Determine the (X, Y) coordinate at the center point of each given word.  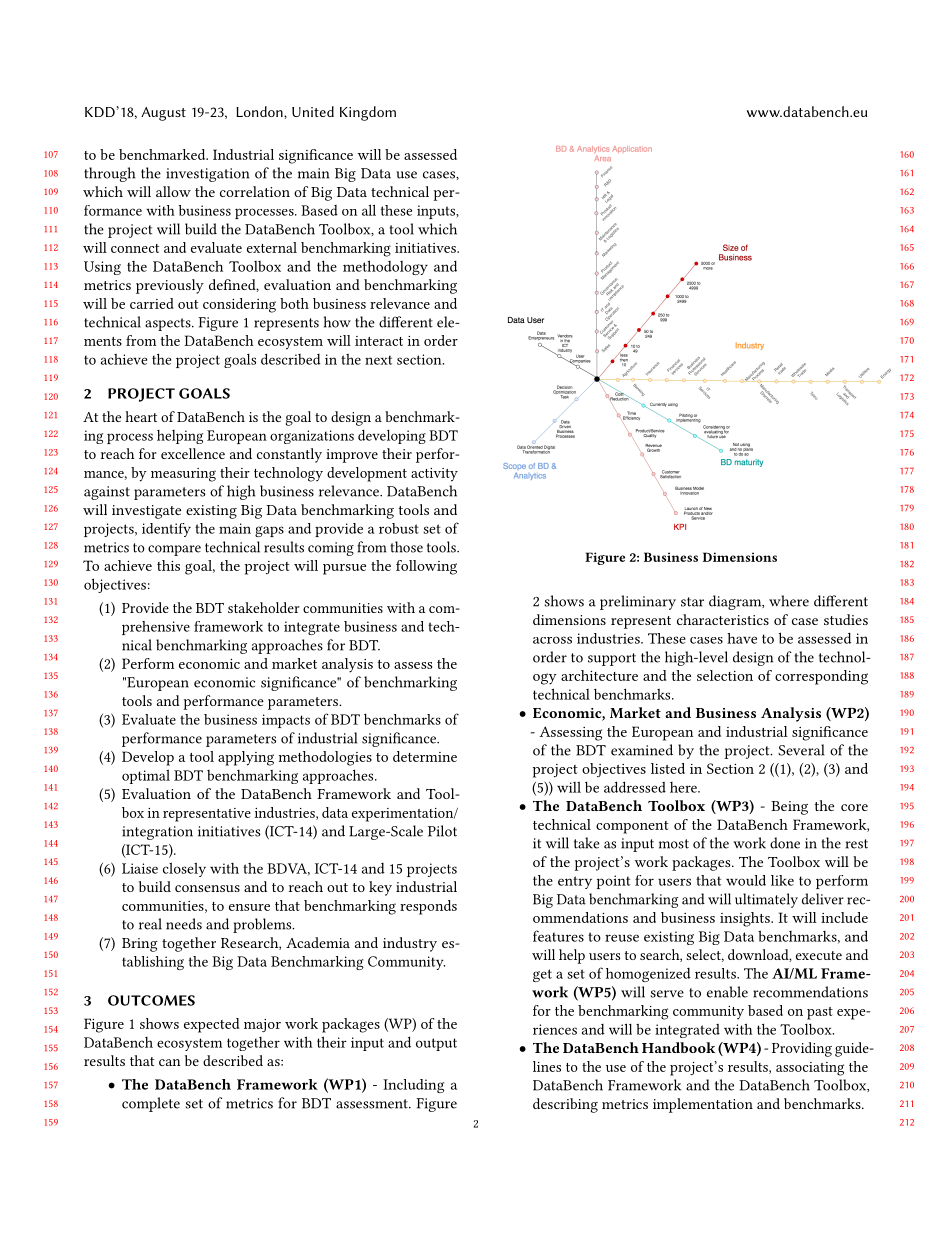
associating (810, 1069)
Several (801, 750)
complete (151, 1104)
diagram (736, 602)
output (436, 1044)
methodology (385, 267)
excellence (193, 453)
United (313, 111)
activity (434, 475)
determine (425, 756)
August (163, 114)
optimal (146, 776)
